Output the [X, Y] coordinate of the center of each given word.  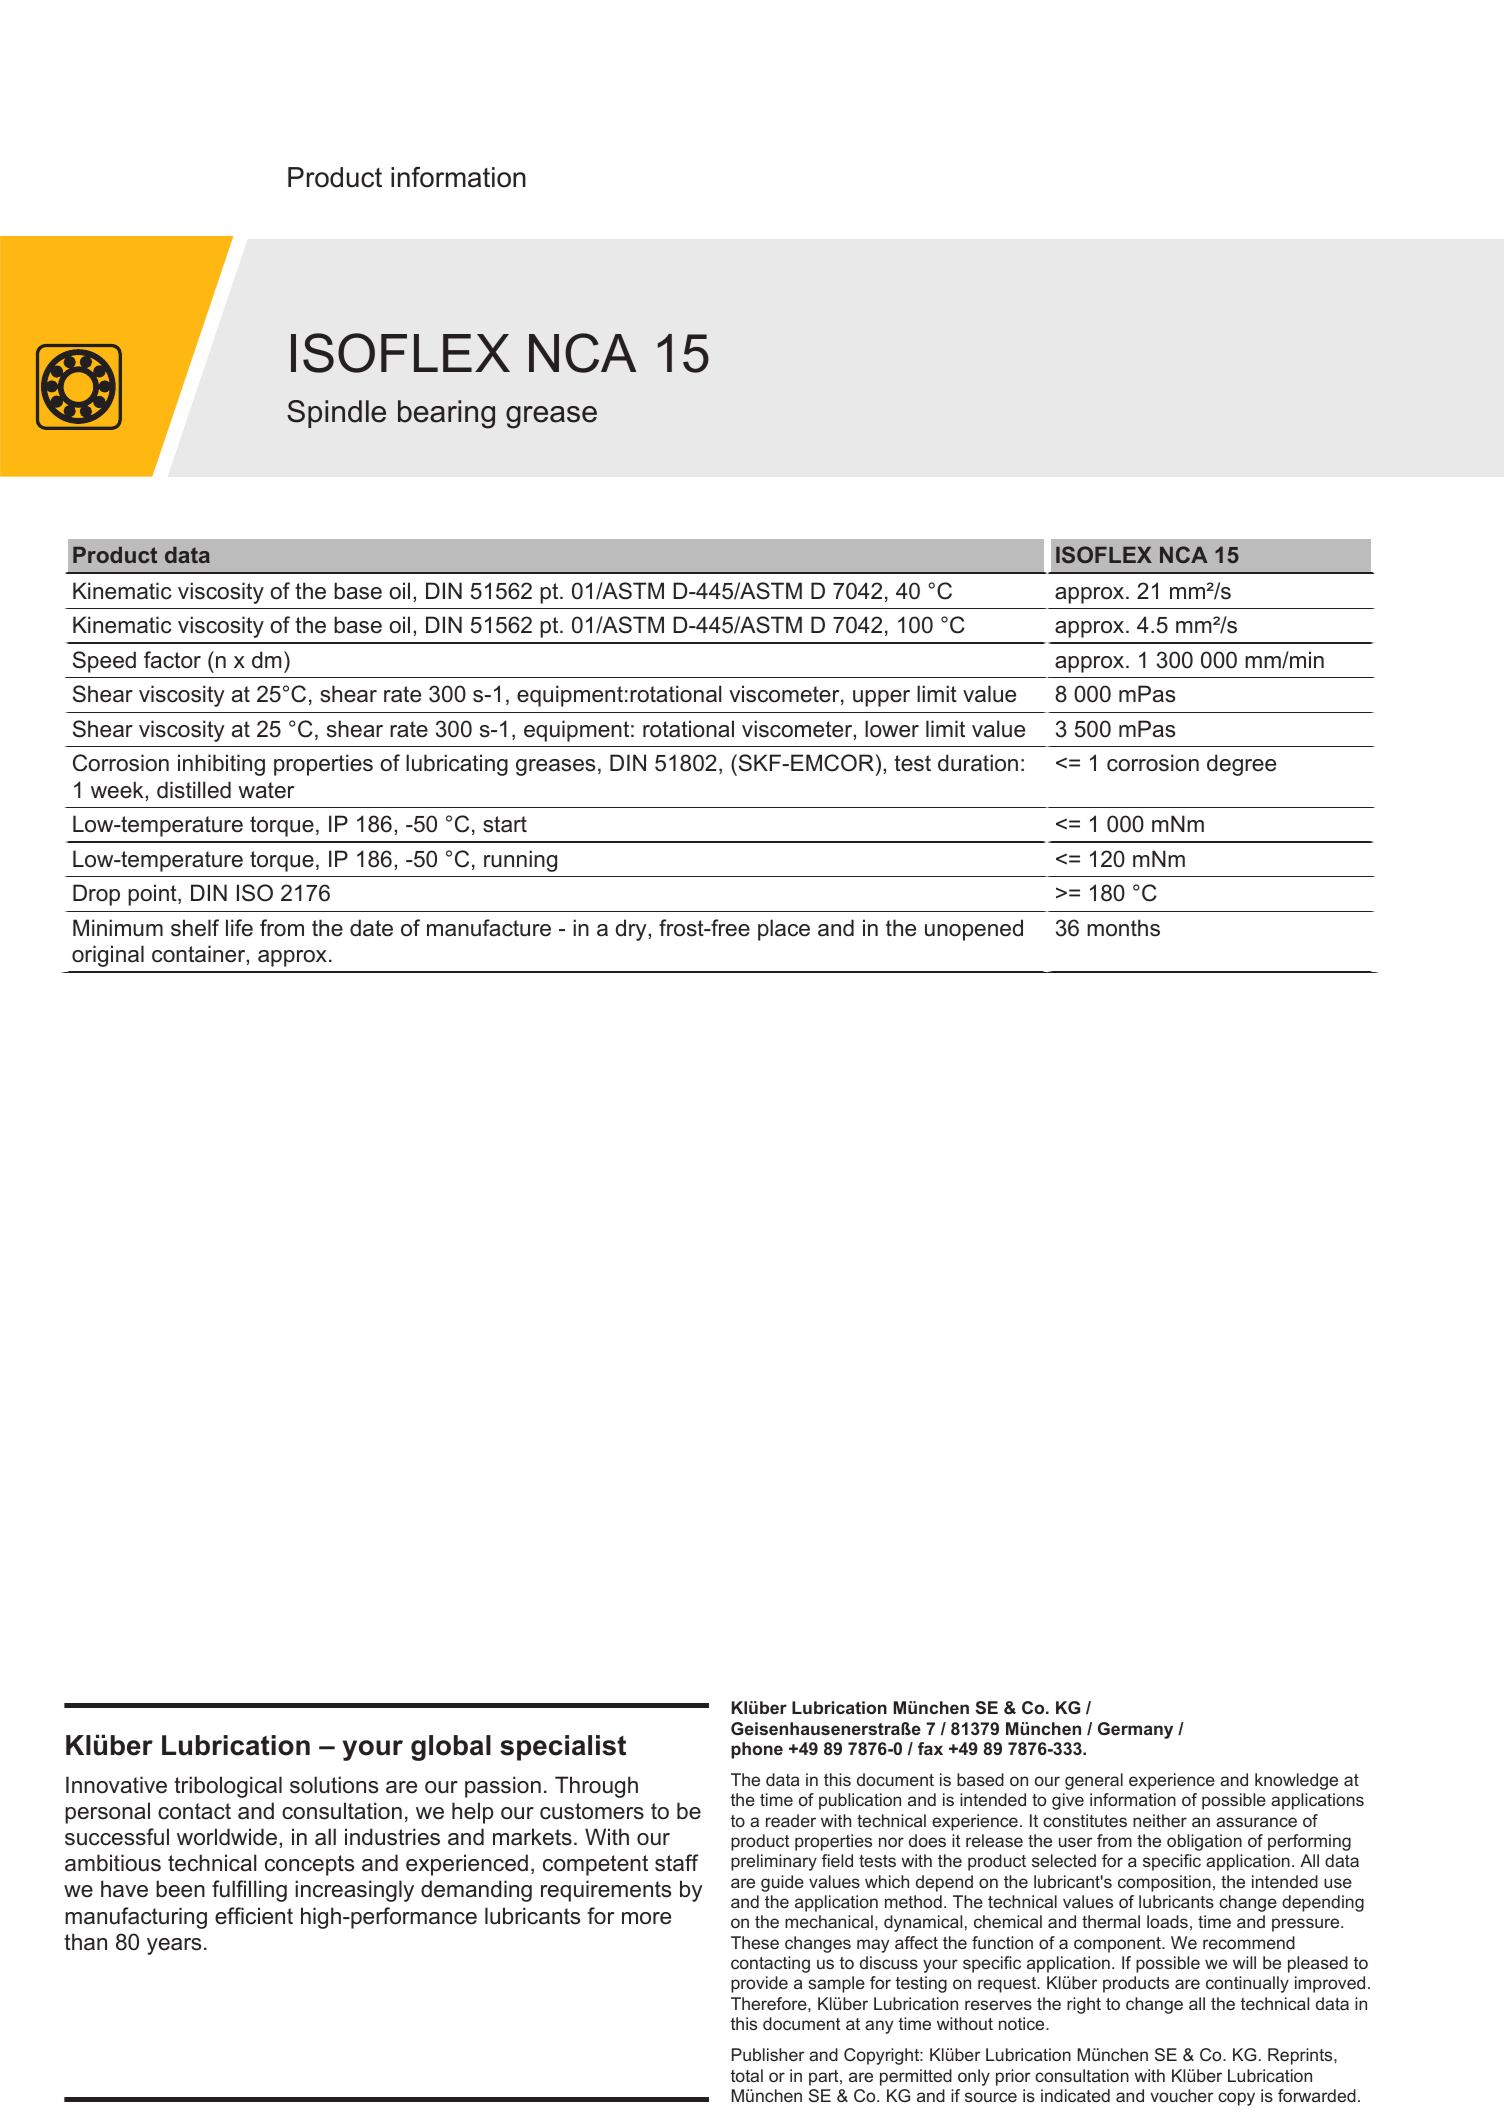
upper [881, 698]
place [784, 930]
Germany [1135, 1730]
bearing [446, 414]
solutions [334, 1785]
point [153, 895]
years [174, 1946]
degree [1241, 765]
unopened [974, 930]
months [1123, 928]
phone [757, 1750]
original [108, 956]
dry [632, 930]
